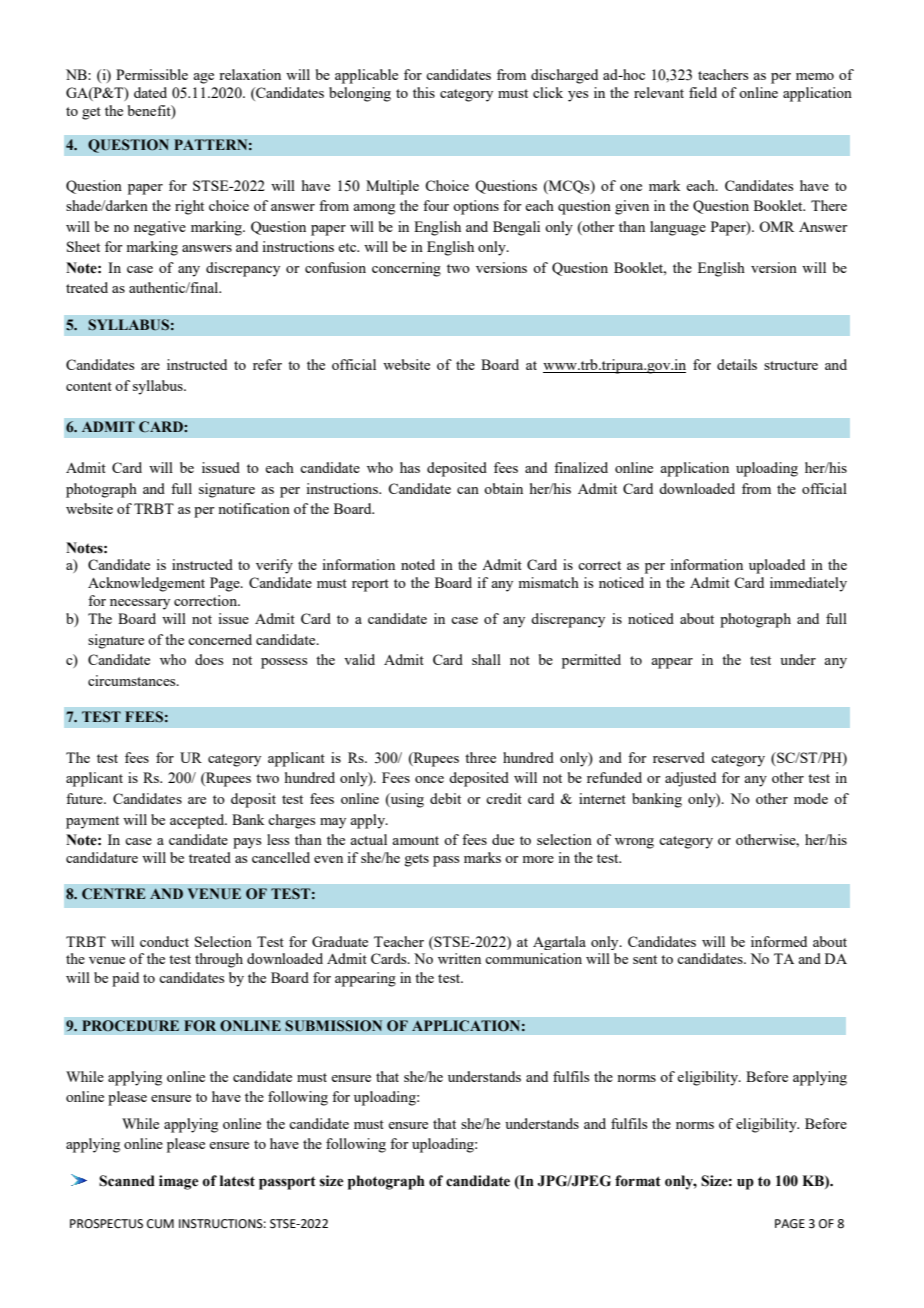 This document has width=924, height=1308. Describe the element at coordinates (179, 1182) in the document. I see `image` at that location.
